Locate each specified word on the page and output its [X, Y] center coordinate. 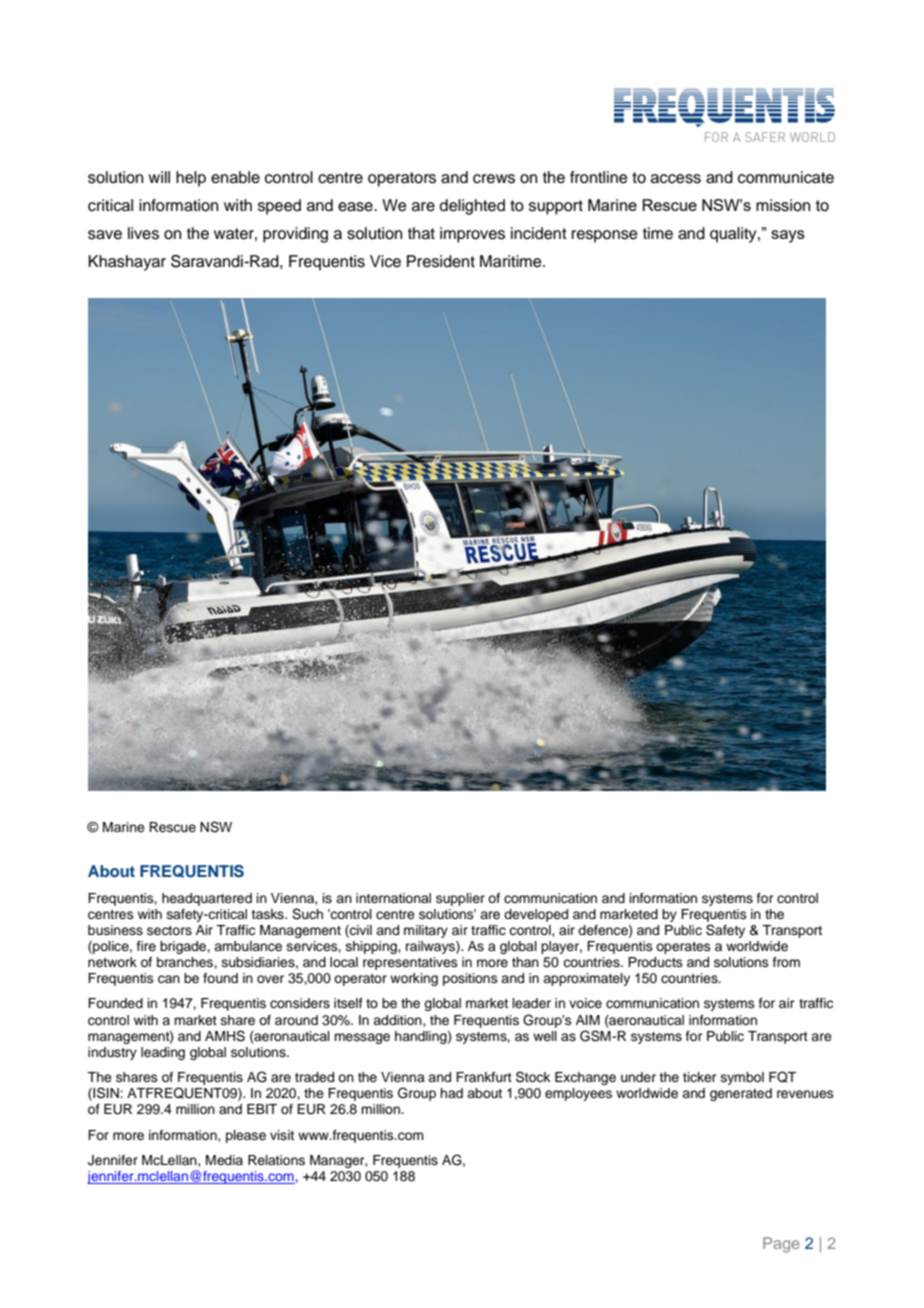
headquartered [207, 899]
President [441, 261]
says [788, 236]
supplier [460, 899]
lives [143, 233]
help [191, 179]
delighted [472, 207]
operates [683, 948]
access [676, 179]
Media [224, 1160]
